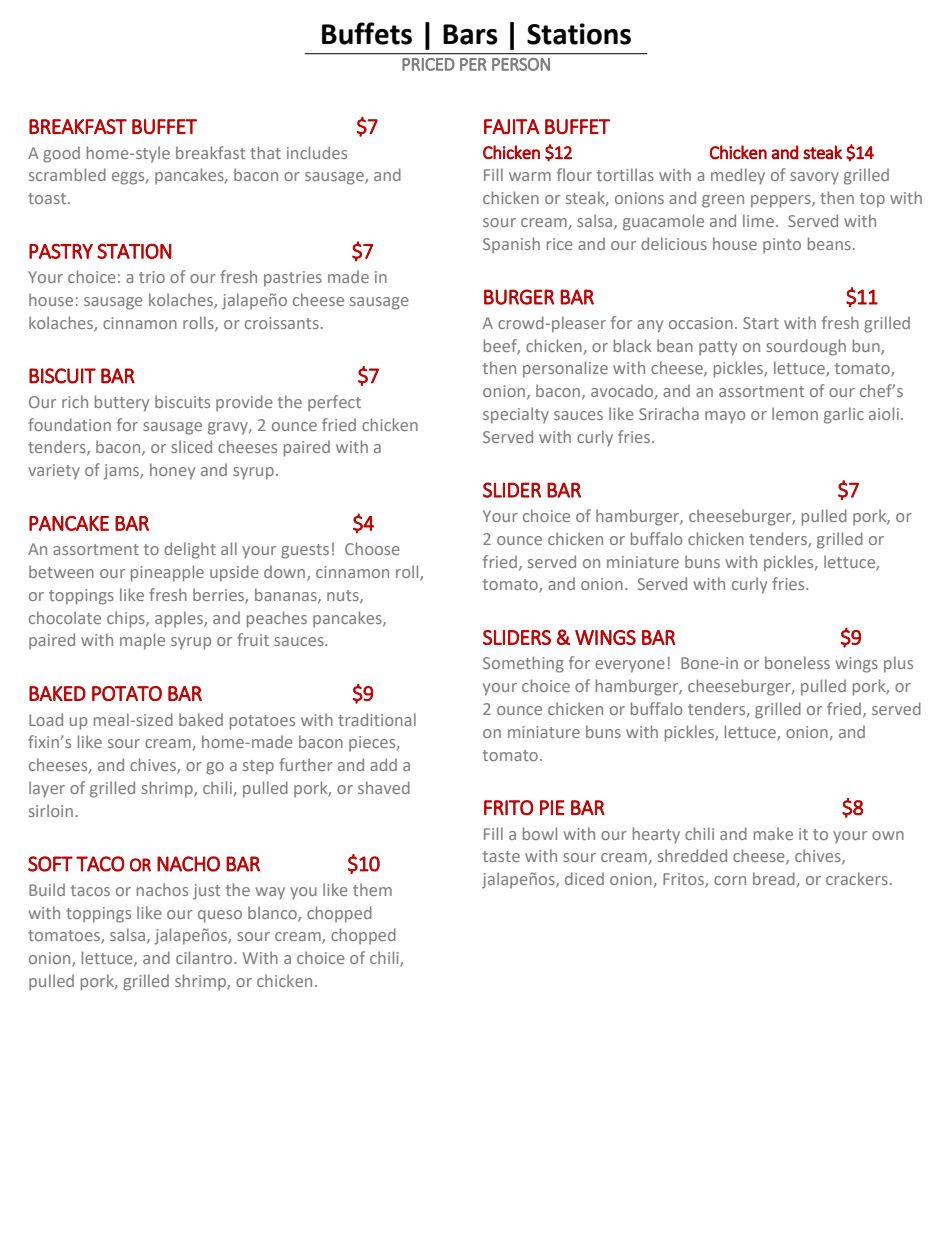  What do you see at coordinates (814, 178) in the screenshot?
I see `savory` at bounding box center [814, 178].
